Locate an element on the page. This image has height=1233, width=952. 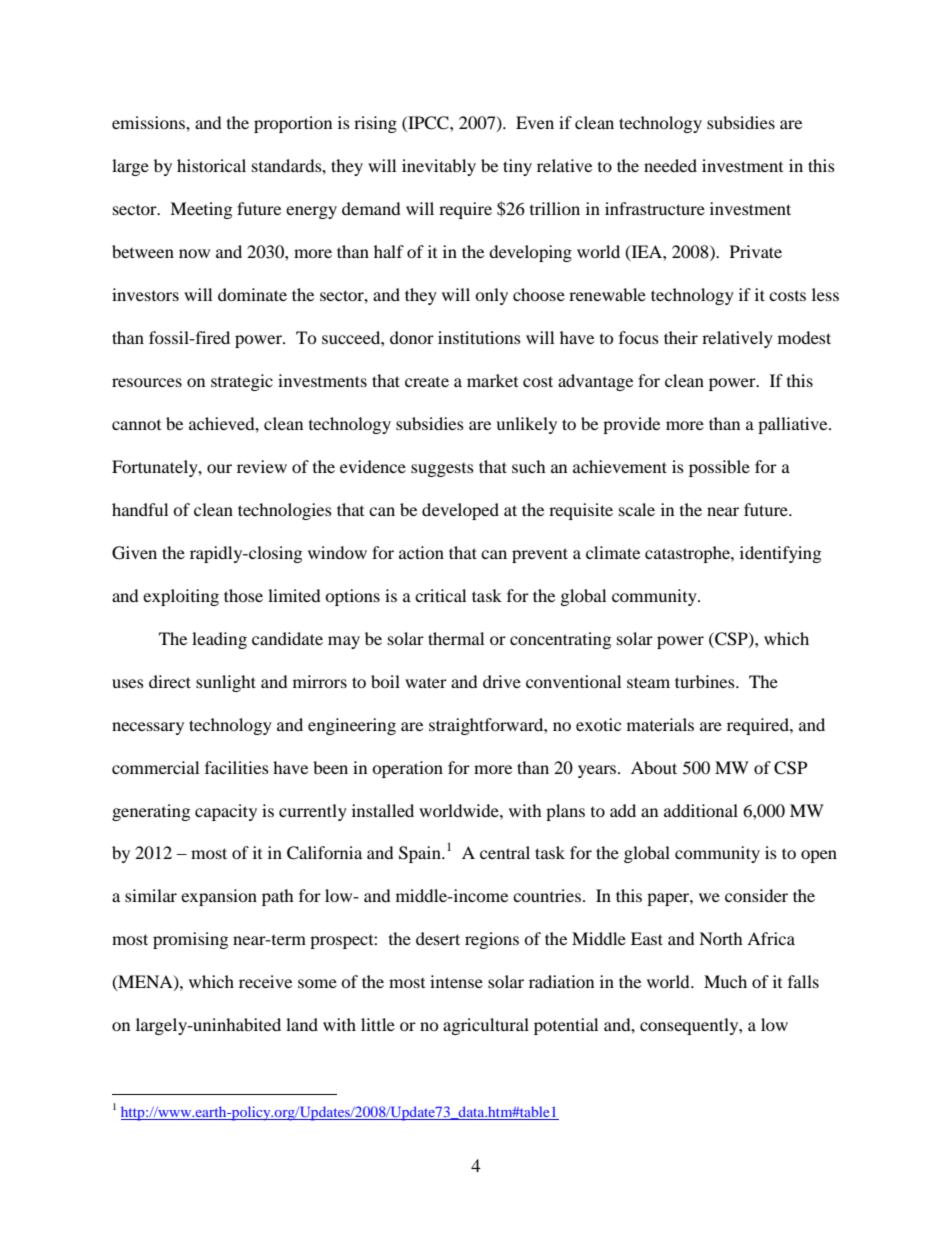
critical is located at coordinates (440, 595).
